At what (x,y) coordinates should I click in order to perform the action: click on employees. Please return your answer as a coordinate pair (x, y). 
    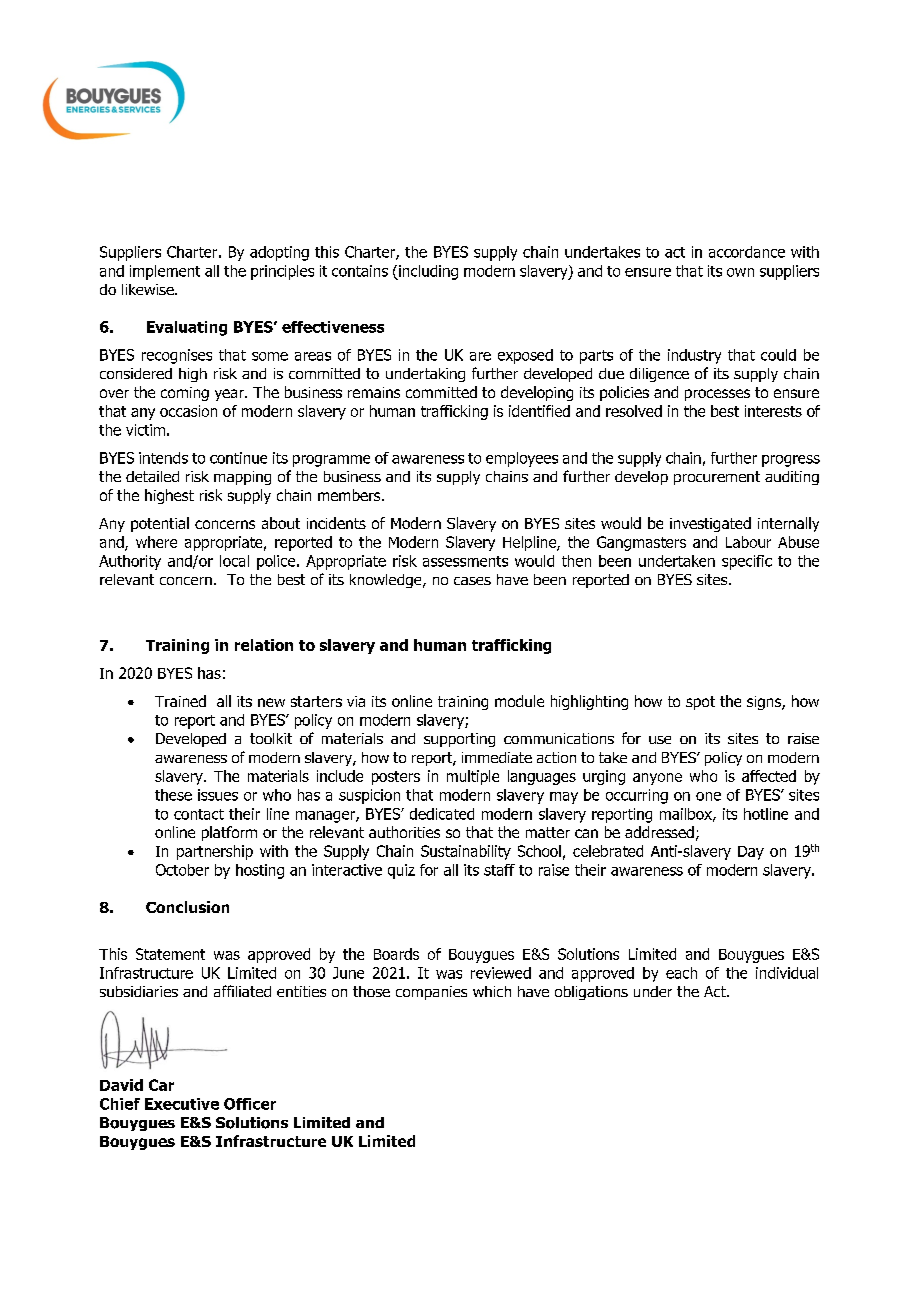
    Looking at the image, I should click on (522, 459).
